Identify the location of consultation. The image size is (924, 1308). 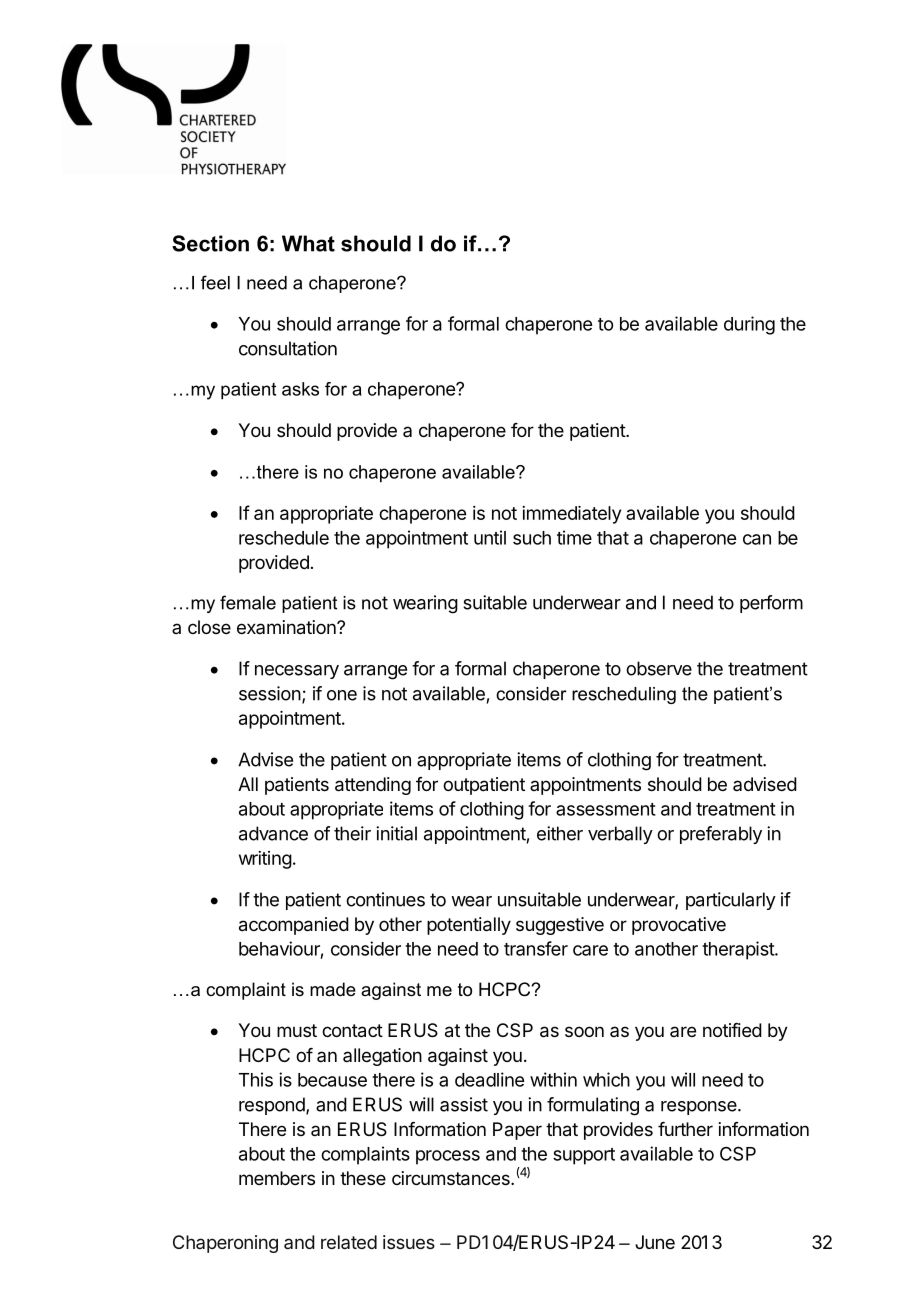
(288, 348).
